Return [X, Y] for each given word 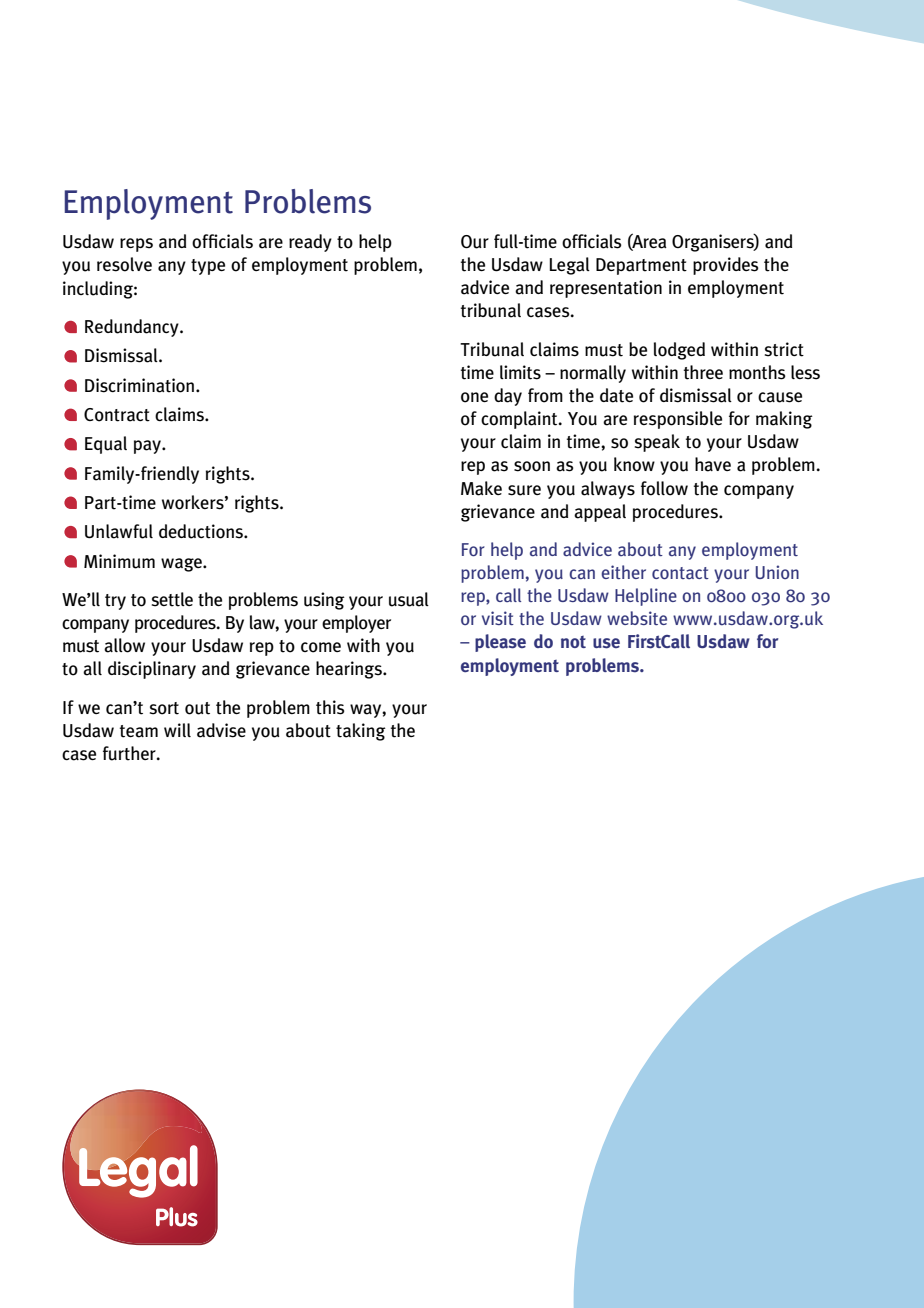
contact [680, 573]
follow [664, 488]
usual [409, 599]
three [703, 372]
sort [164, 708]
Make [481, 488]
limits [520, 372]
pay [148, 447]
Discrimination [141, 385]
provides [726, 266]
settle [172, 599]
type [208, 267]
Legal [570, 266]
